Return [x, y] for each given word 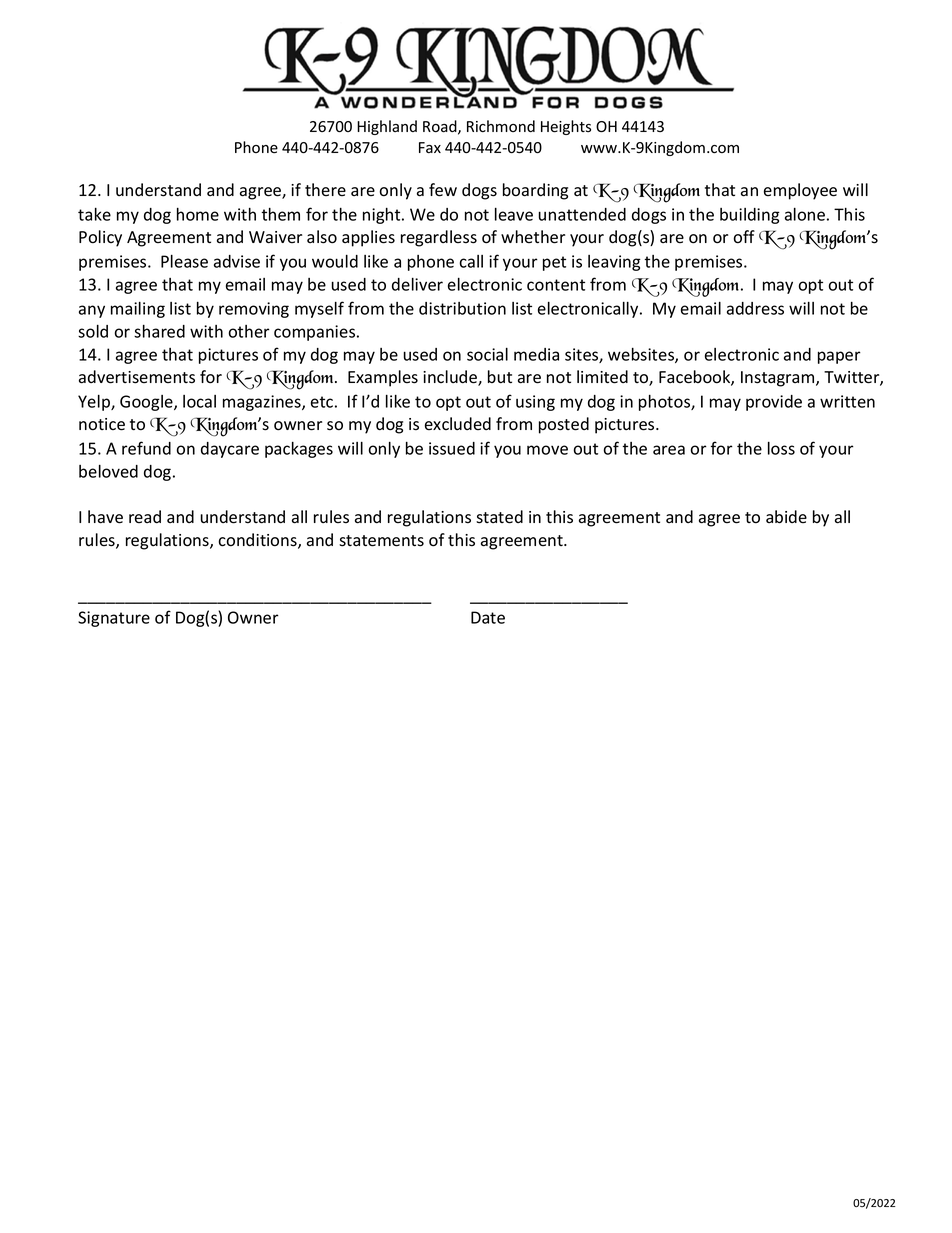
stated [499, 517]
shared [159, 331]
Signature [114, 619]
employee [800, 191]
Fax [430, 147]
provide [774, 403]
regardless [439, 238]
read [145, 516]
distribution [462, 308]
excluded [458, 423]
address [755, 308]
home [198, 214]
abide [786, 517]
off [744, 237]
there [325, 189]
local [199, 401]
